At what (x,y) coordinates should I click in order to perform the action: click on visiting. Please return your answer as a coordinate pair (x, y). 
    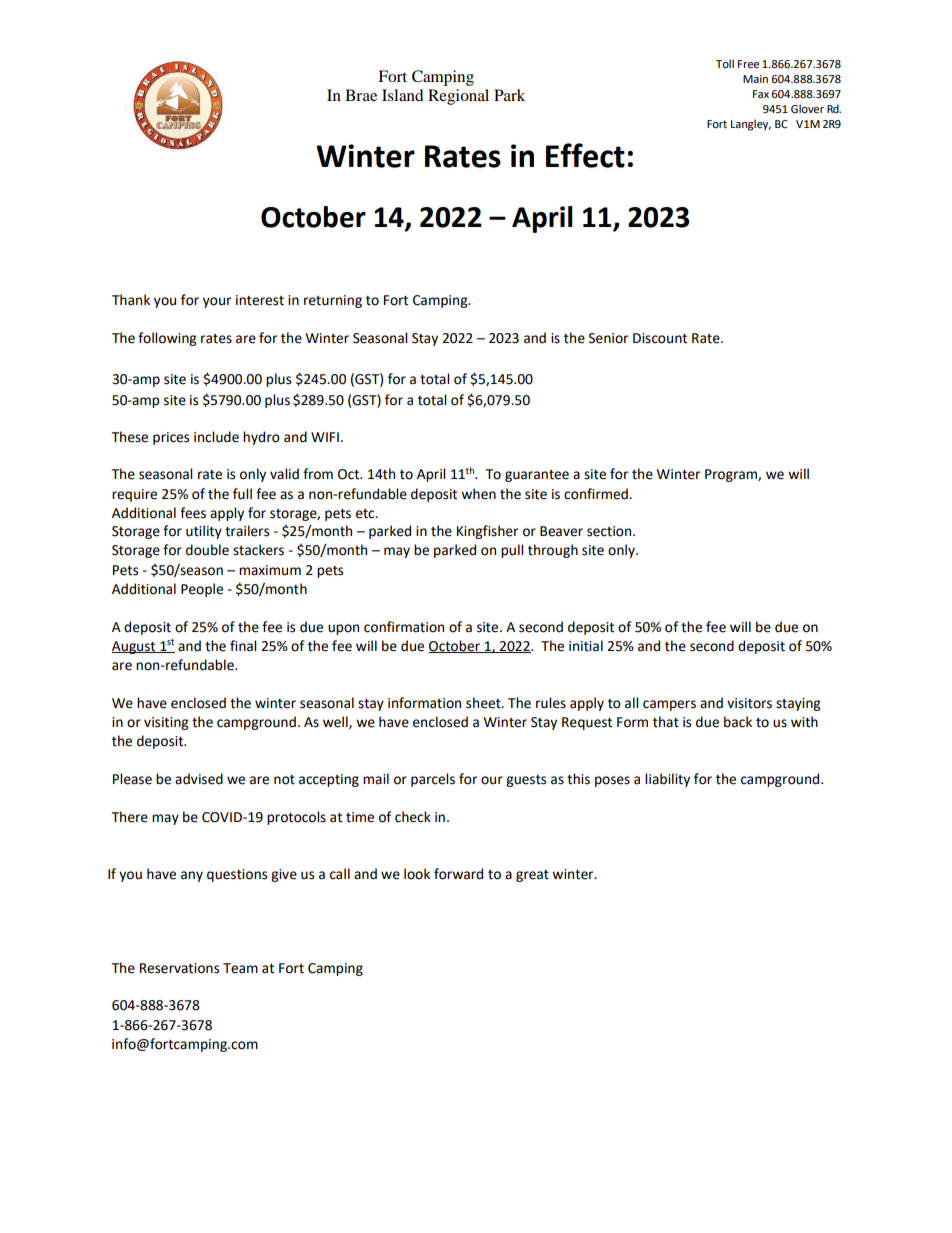
    Looking at the image, I should click on (166, 723).
